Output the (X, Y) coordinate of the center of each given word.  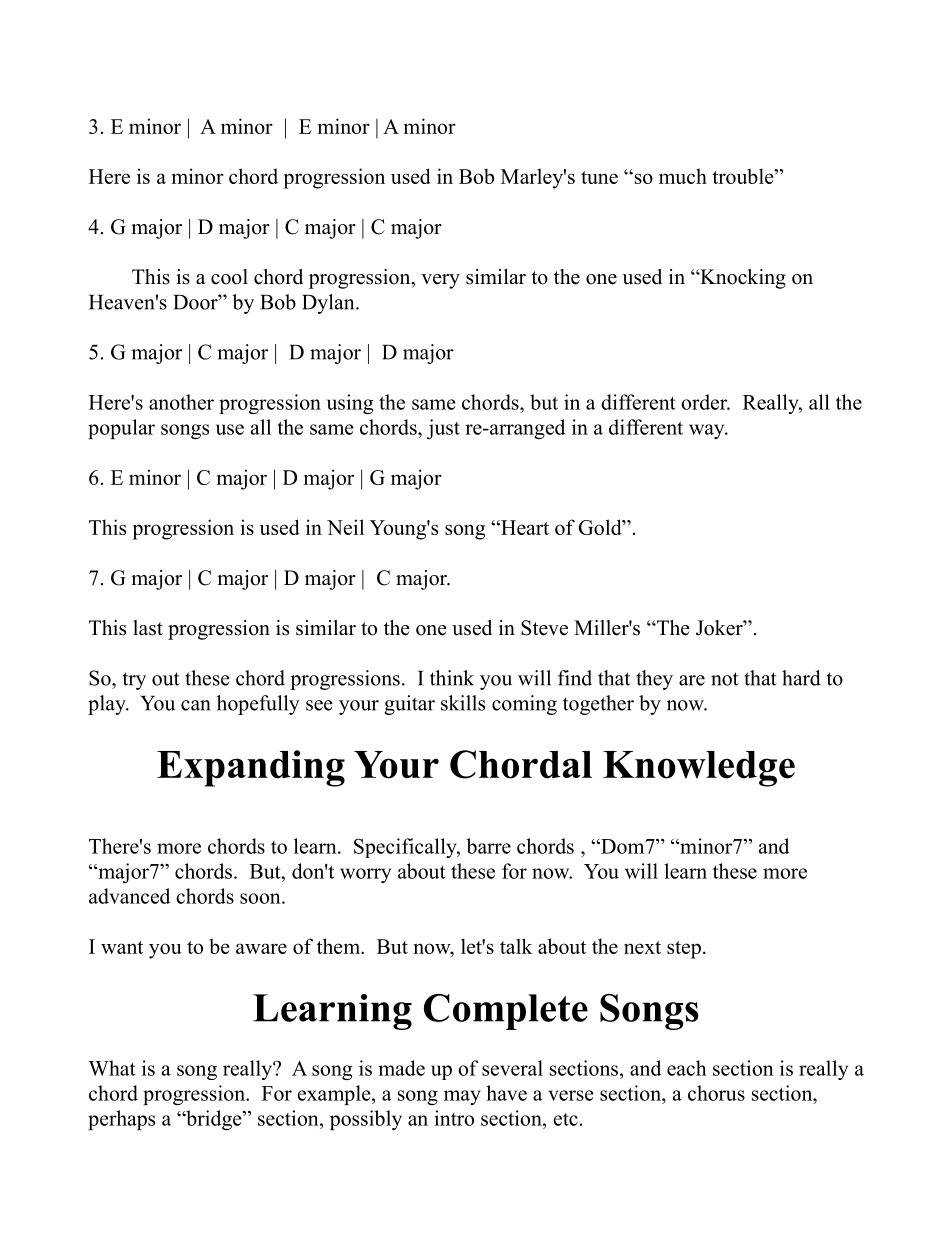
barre (488, 846)
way (708, 431)
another (181, 402)
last (148, 628)
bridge (214, 1120)
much (683, 176)
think (452, 678)
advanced (129, 896)
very (440, 281)
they (654, 680)
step (684, 950)
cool (229, 277)
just (443, 429)
